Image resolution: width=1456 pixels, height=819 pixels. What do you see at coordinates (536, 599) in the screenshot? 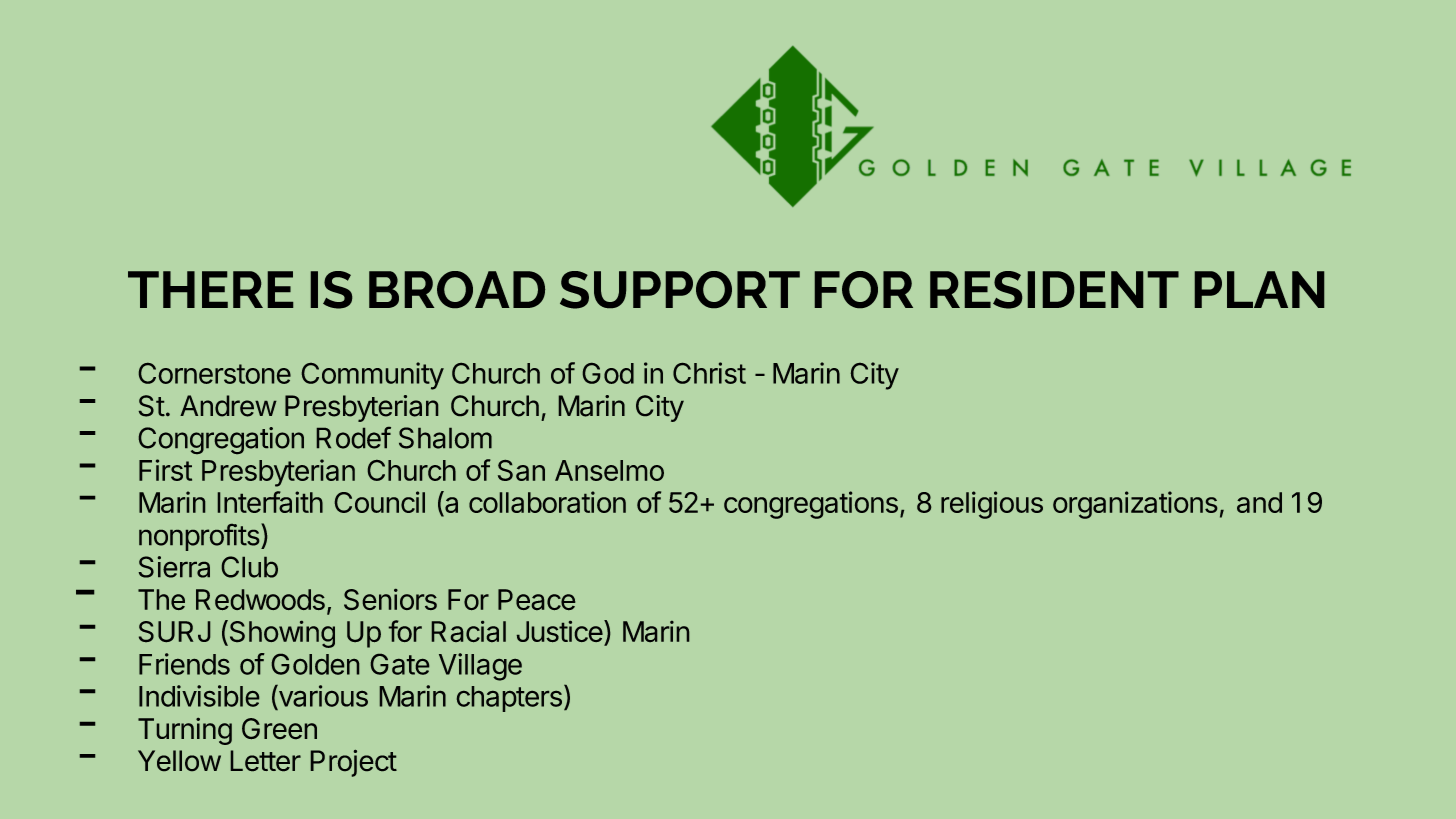
I see `Peace` at bounding box center [536, 599].
